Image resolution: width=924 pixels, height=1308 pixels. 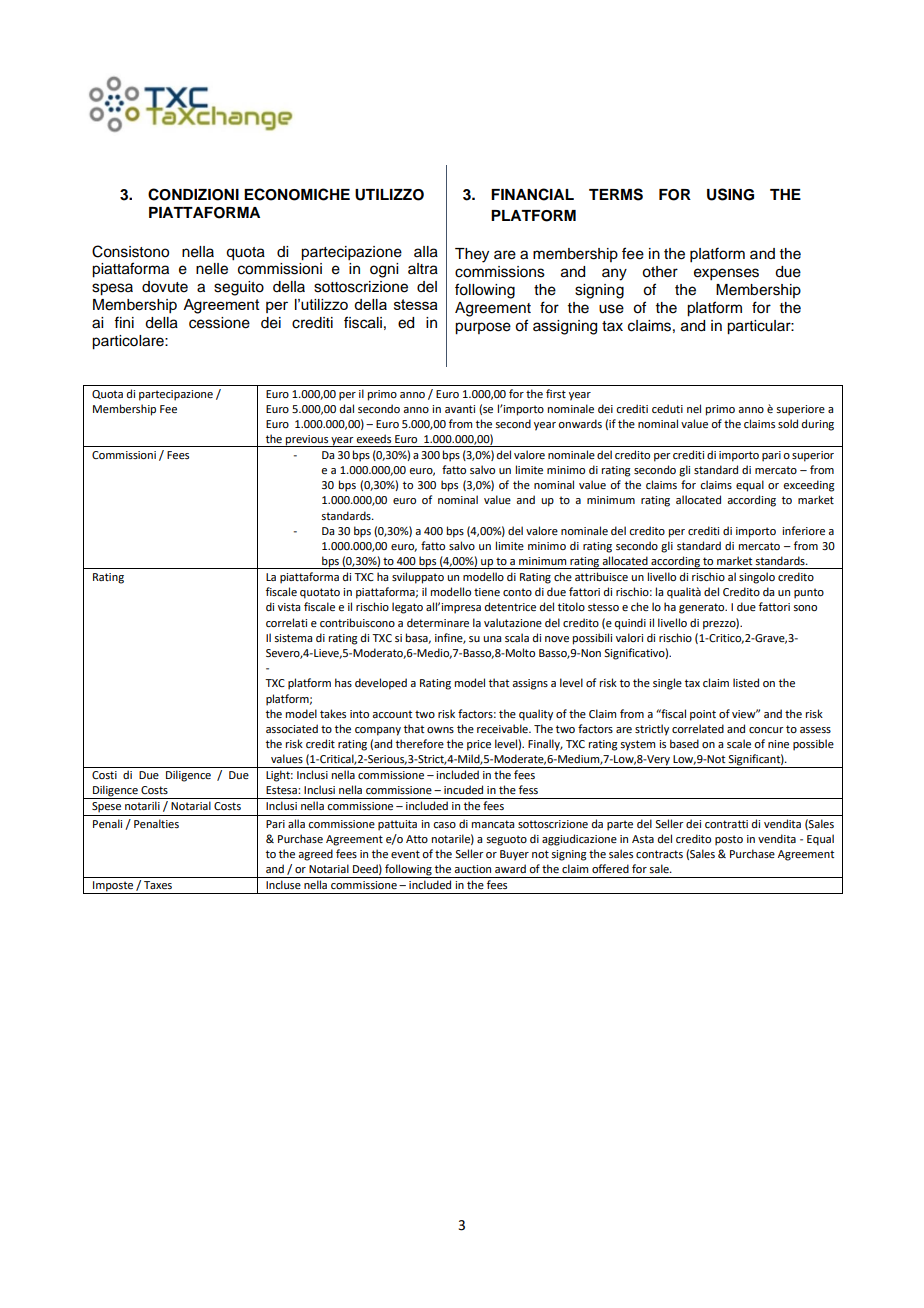 What do you see at coordinates (156, 823) in the screenshot?
I see `Penalties` at bounding box center [156, 823].
